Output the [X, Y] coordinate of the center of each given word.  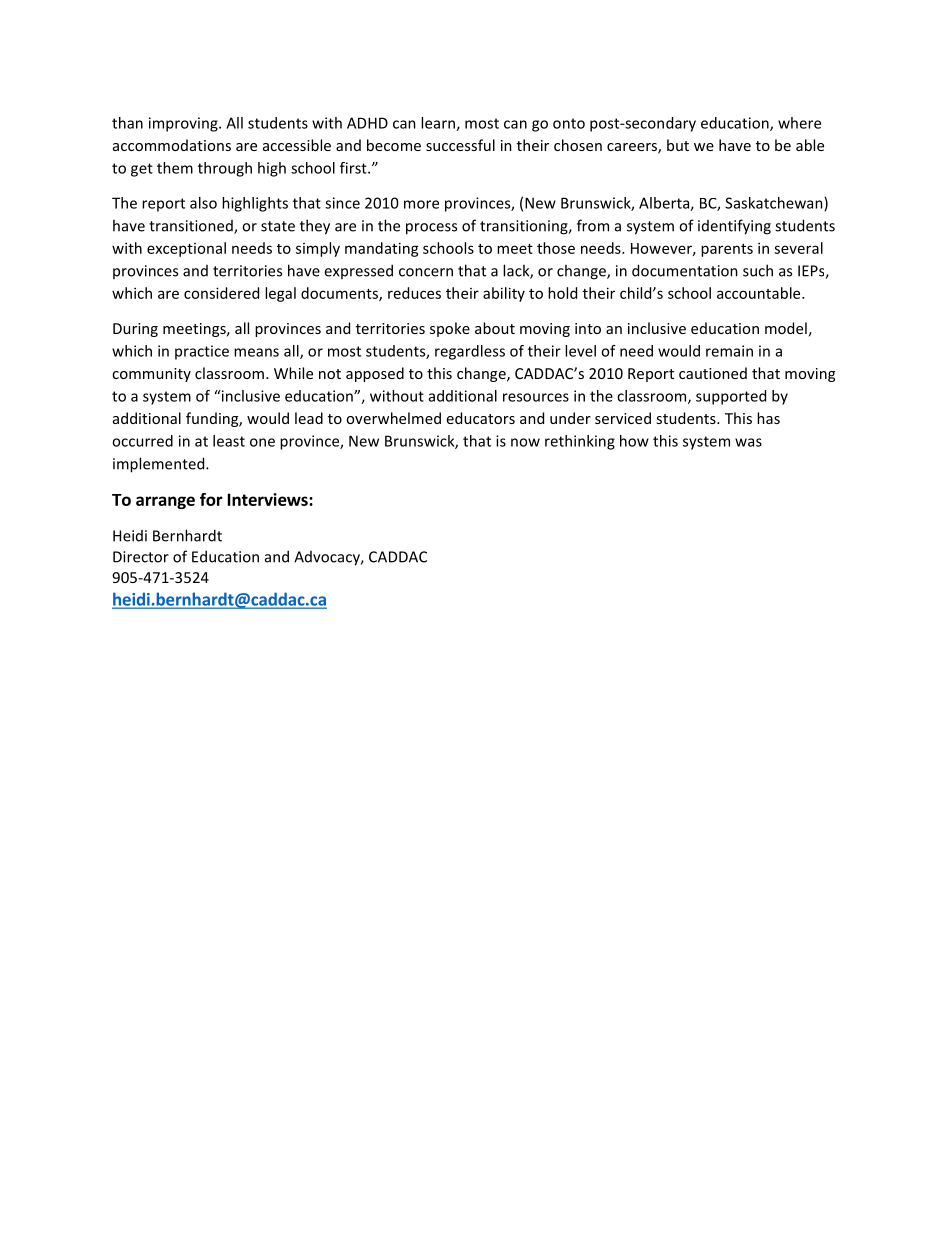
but [678, 145]
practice [202, 352]
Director [141, 557]
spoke [450, 329]
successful [460, 145]
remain [729, 351]
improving [184, 124]
